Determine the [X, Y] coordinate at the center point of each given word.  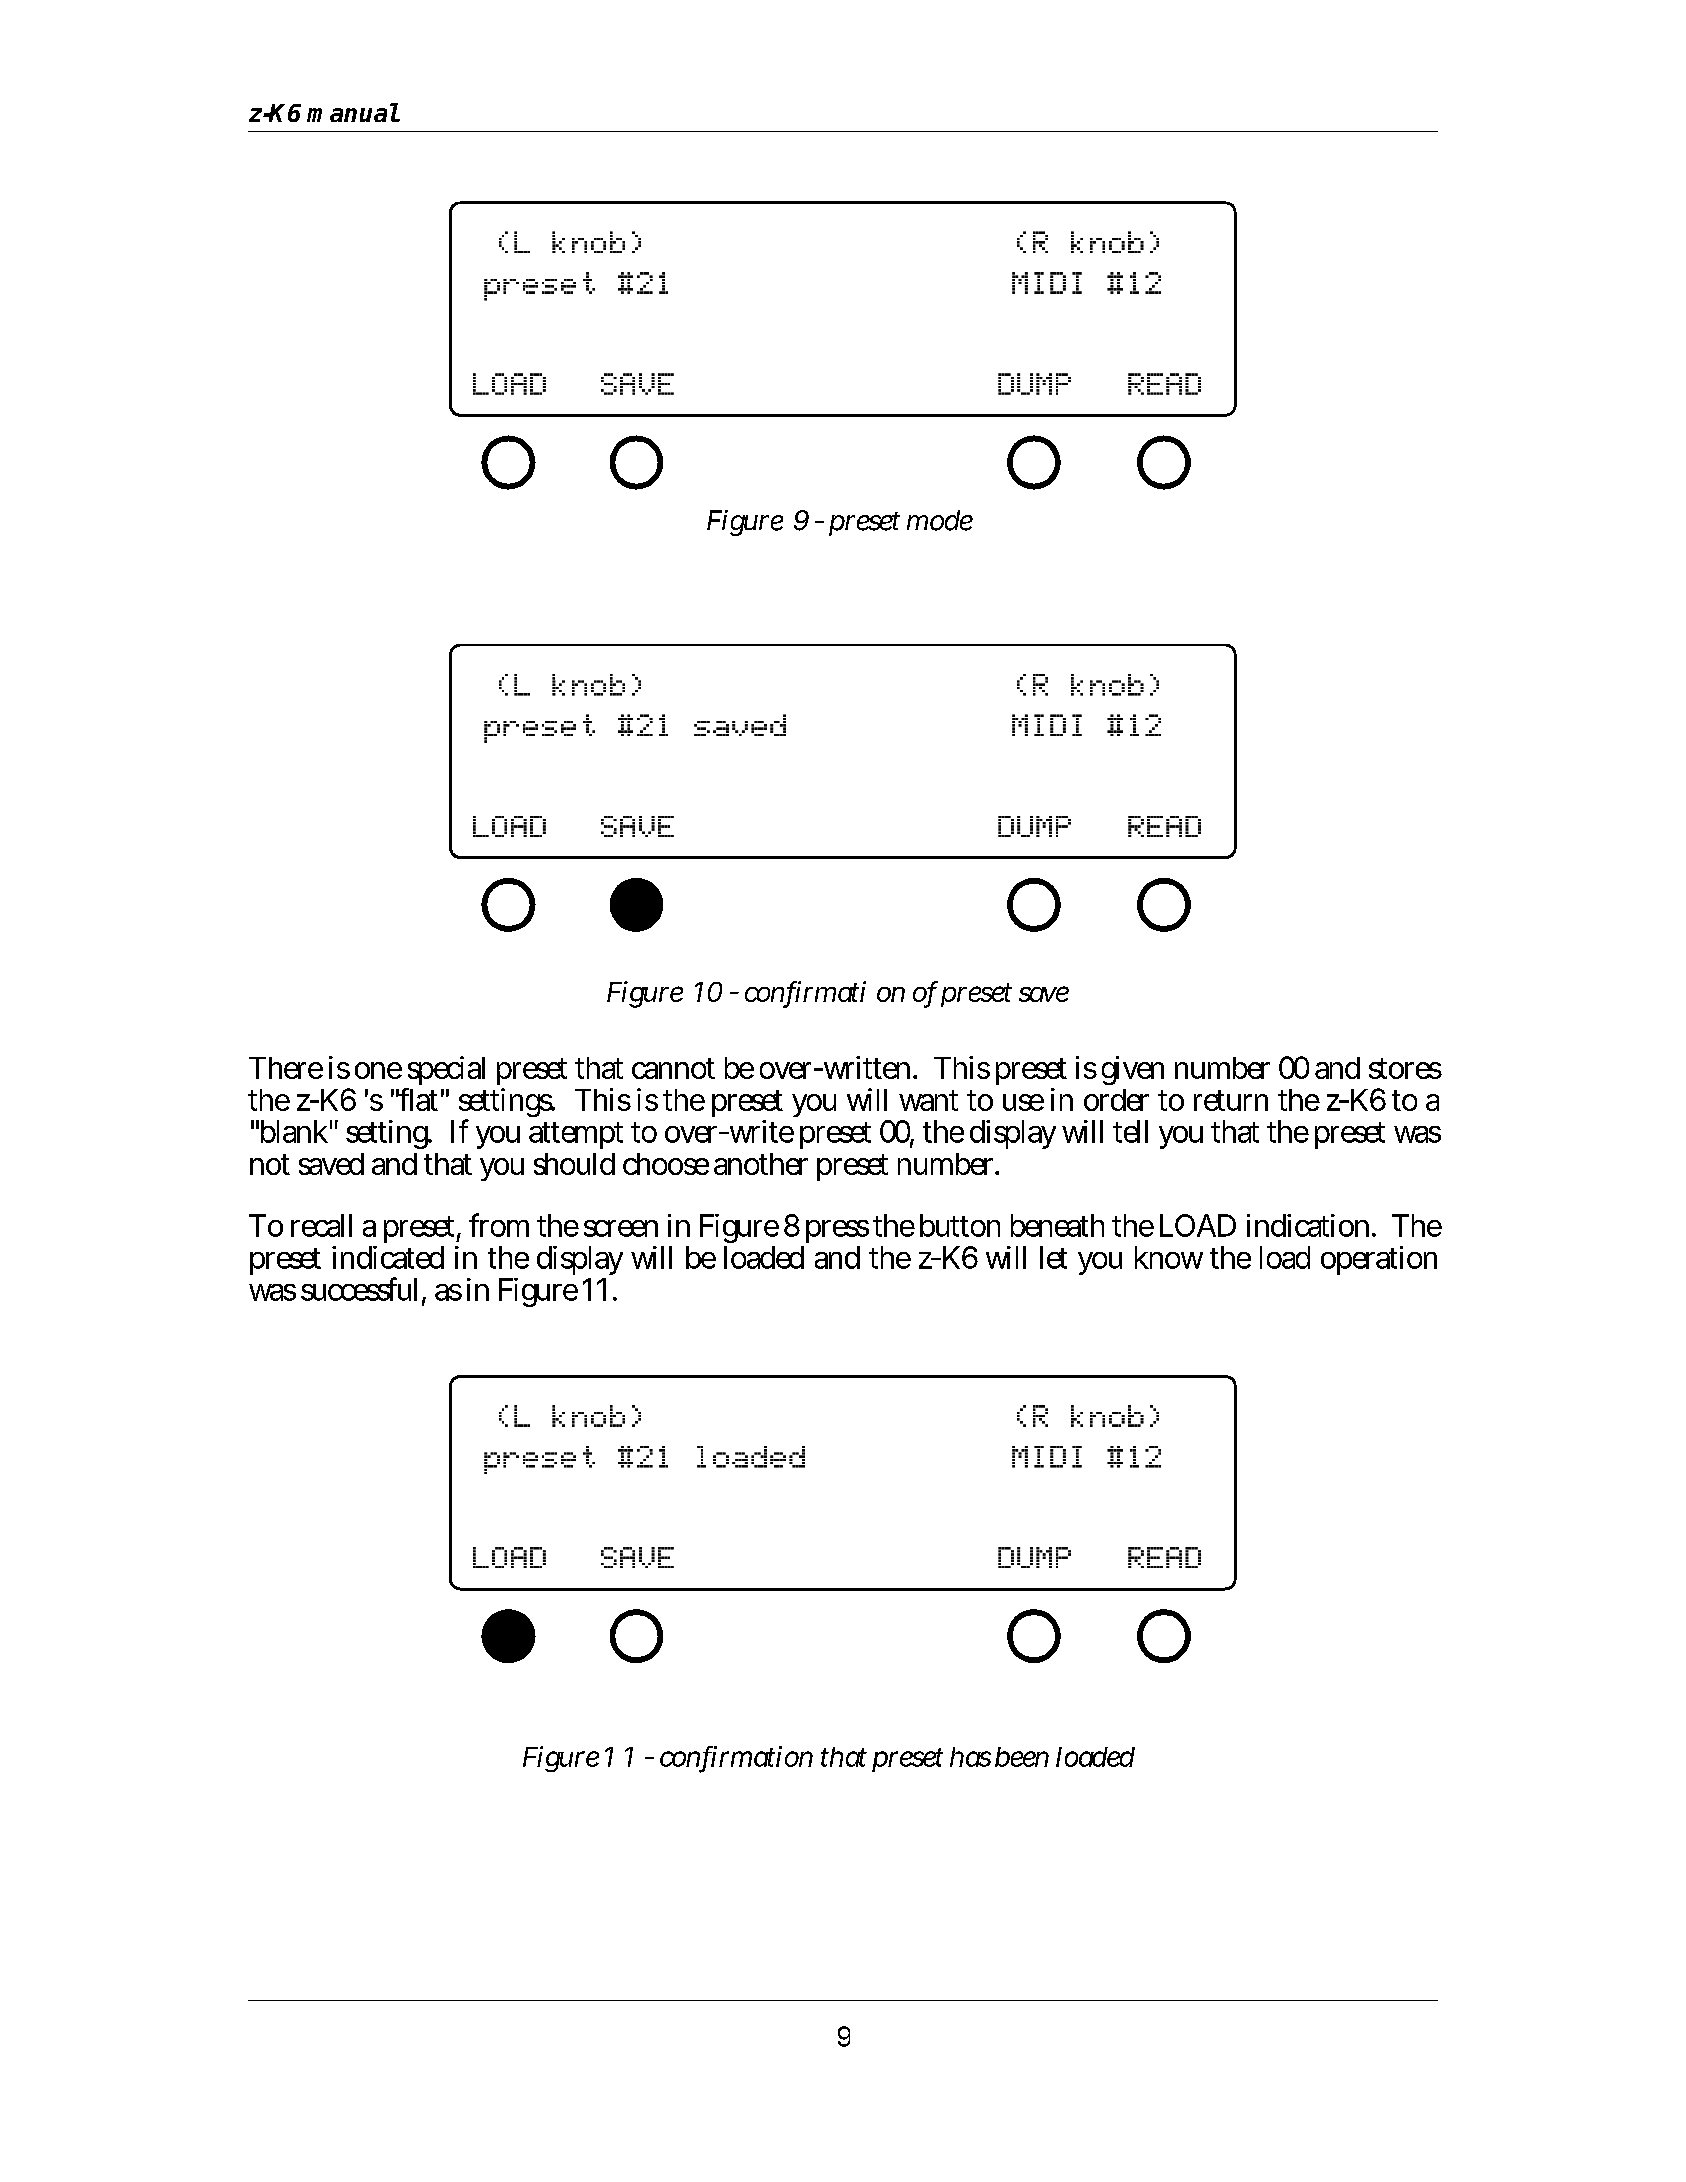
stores [1405, 1068]
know [1169, 1257]
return [1231, 1100]
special [444, 1072]
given [1133, 1070]
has [970, 1757]
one [378, 1070]
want [928, 1100]
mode [940, 520]
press [837, 1231]
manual [353, 112]
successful [362, 1290]
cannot [673, 1068]
